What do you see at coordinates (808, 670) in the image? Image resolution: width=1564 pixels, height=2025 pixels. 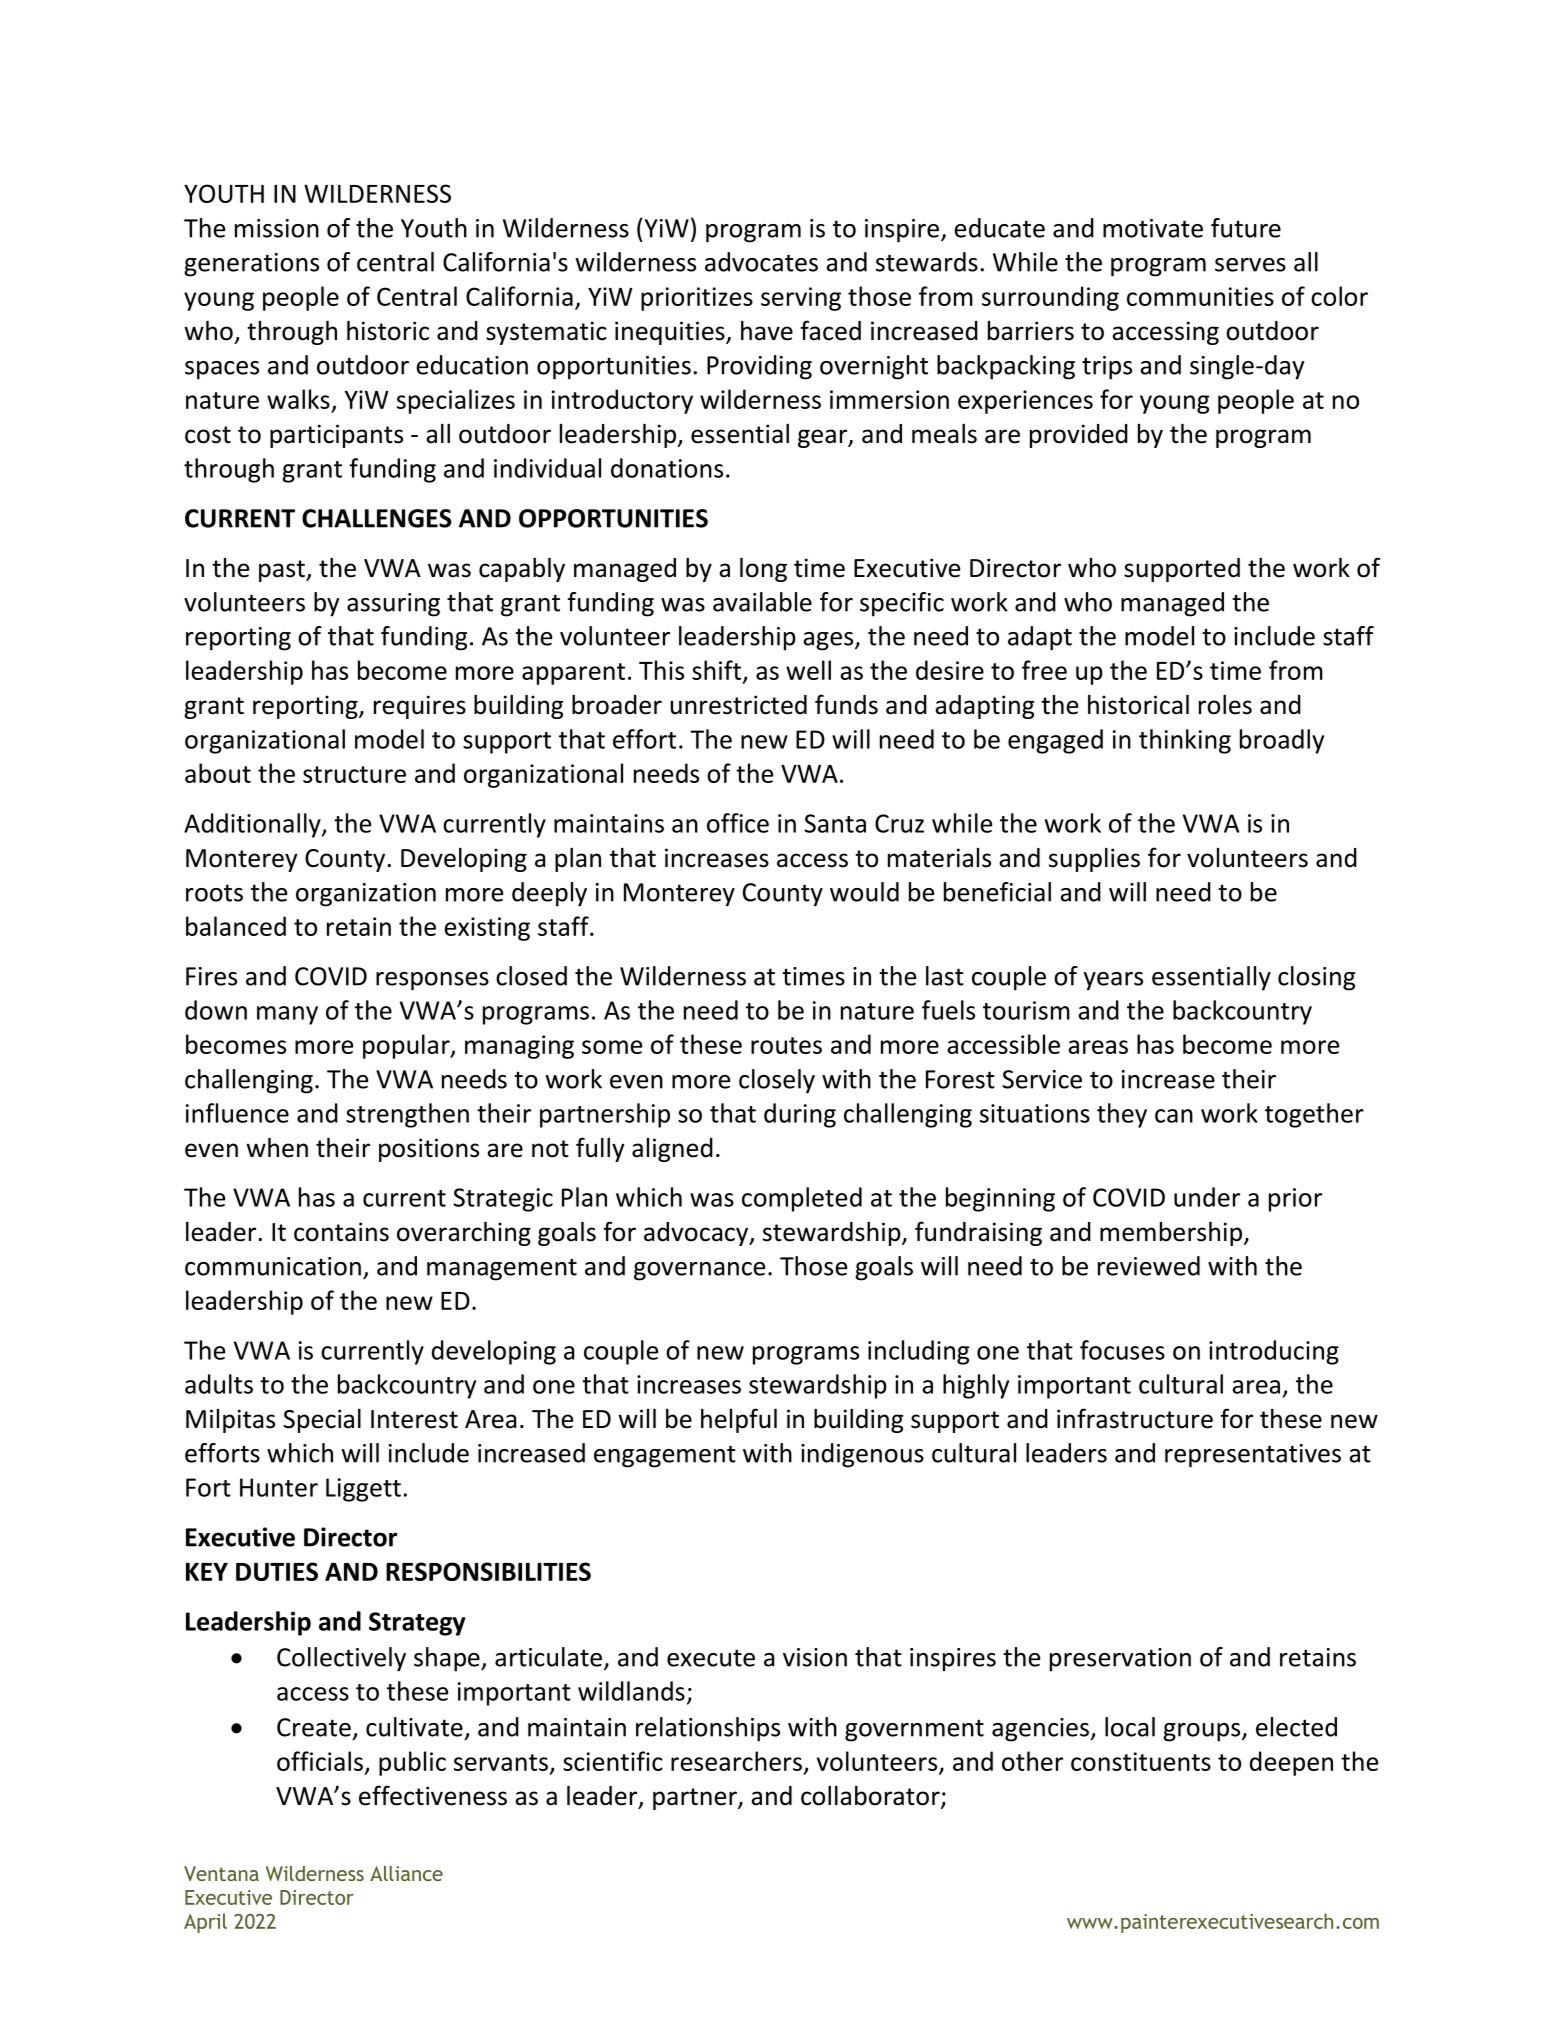 I see `well` at bounding box center [808, 670].
